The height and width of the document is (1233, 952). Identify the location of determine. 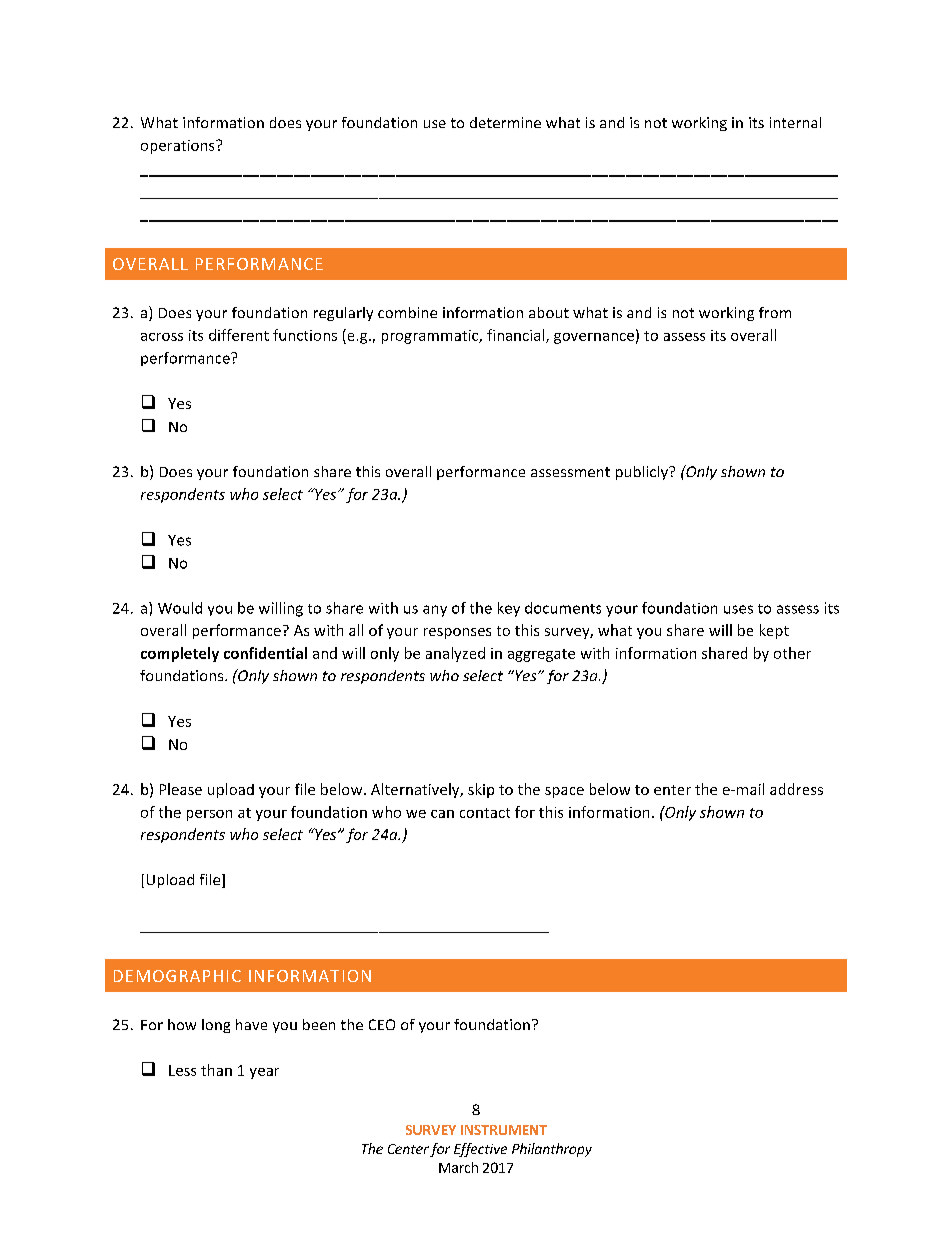
(505, 122).
